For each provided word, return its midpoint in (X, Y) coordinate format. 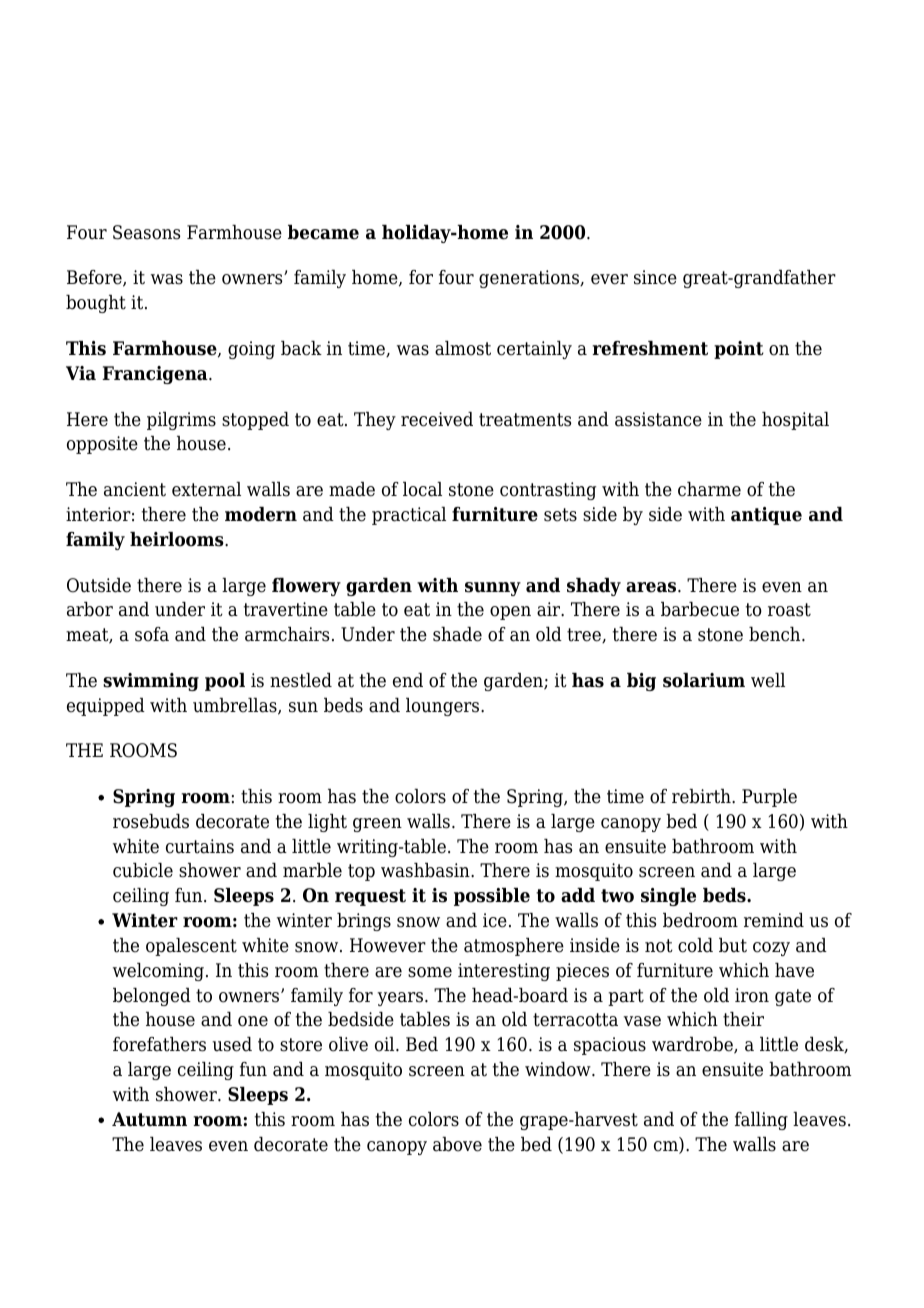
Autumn (149, 1119)
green (377, 825)
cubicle (143, 870)
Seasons (146, 232)
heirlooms (178, 539)
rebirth (702, 796)
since (655, 277)
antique (766, 516)
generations (530, 279)
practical (409, 516)
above (457, 1144)
